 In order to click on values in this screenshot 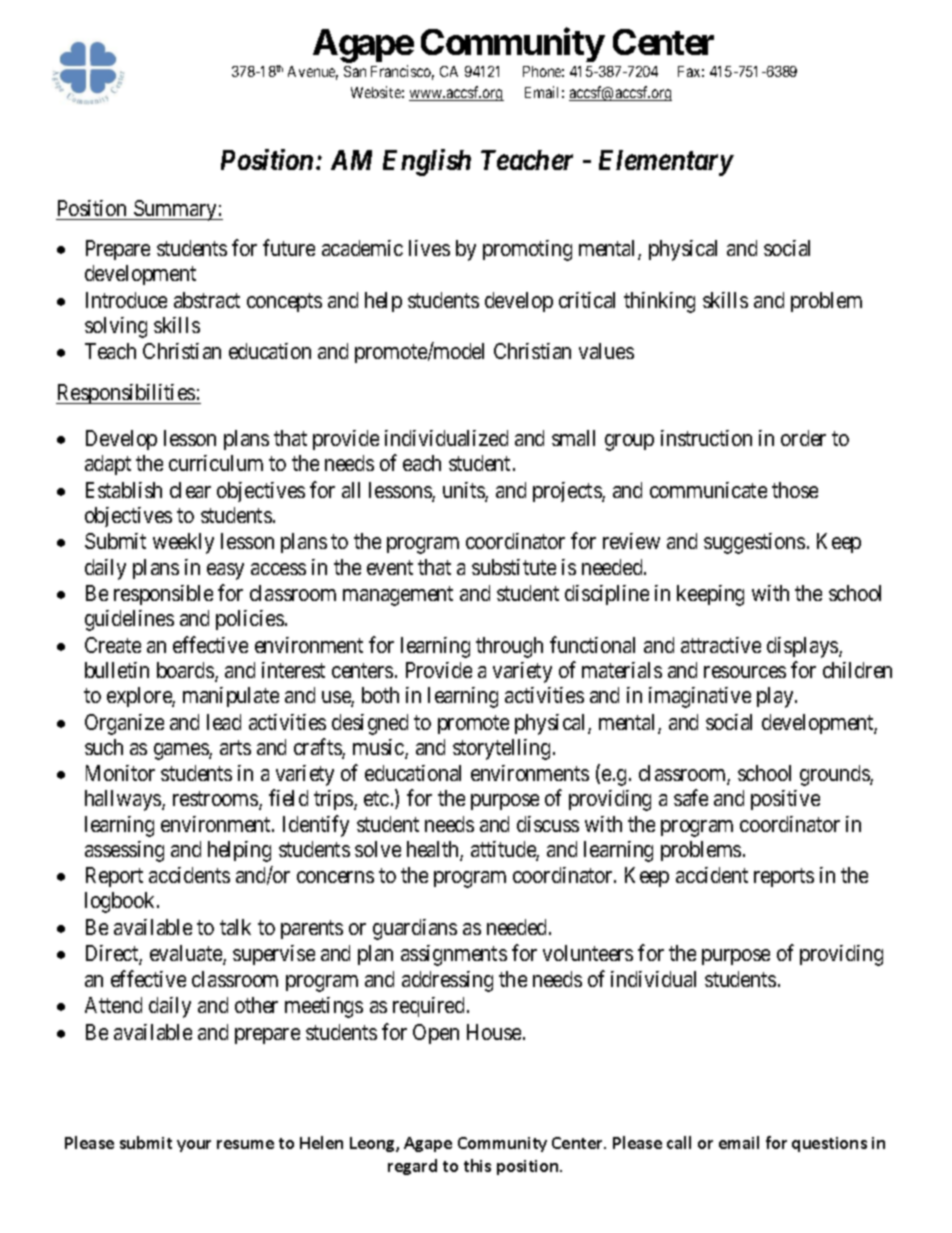, I will do `click(606, 351)`.
